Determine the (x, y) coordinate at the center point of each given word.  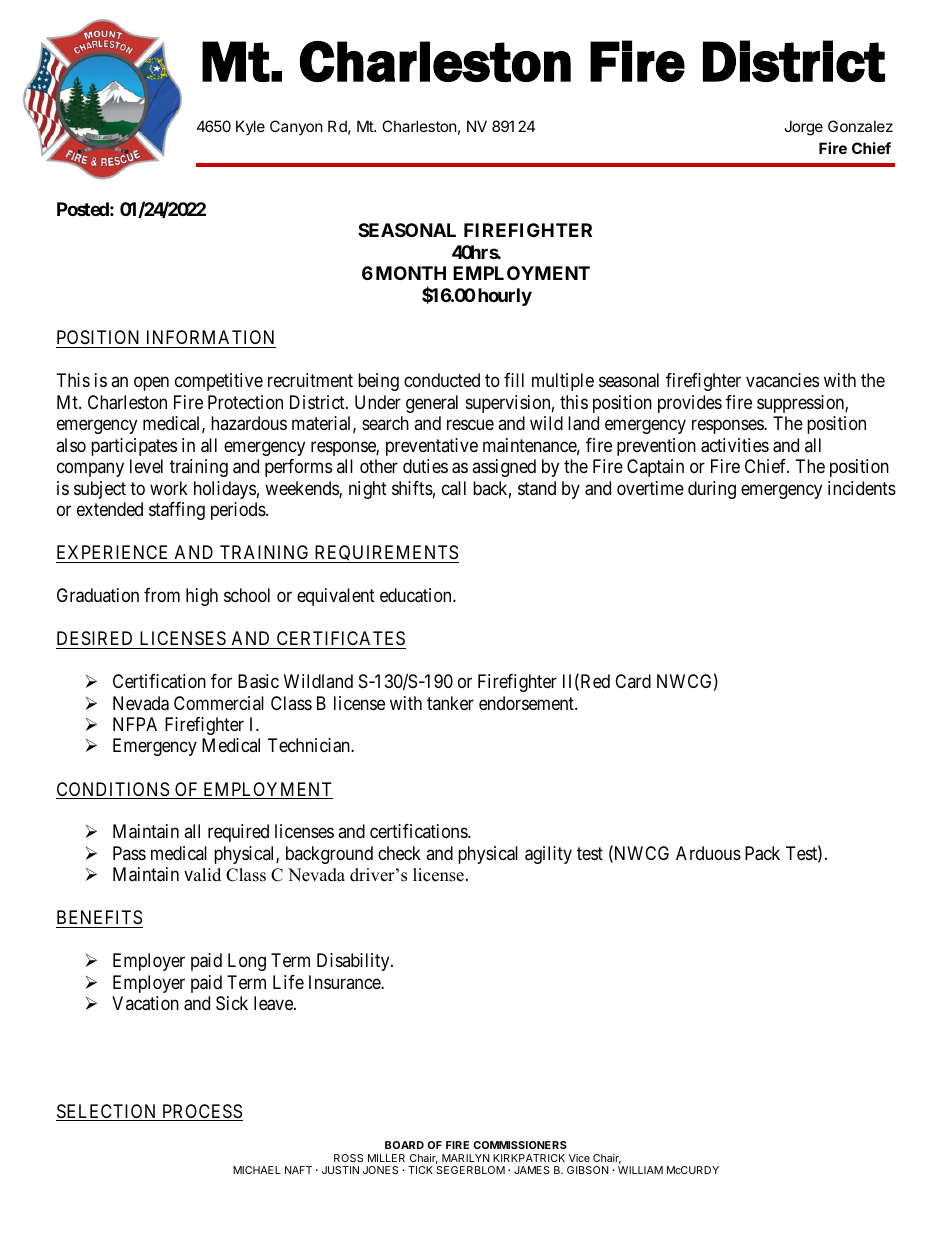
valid (202, 875)
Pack (762, 853)
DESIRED (94, 638)
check (399, 853)
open (151, 384)
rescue (470, 425)
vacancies (782, 380)
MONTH (411, 273)
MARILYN (466, 1158)
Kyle (250, 127)
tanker (450, 703)
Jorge (803, 128)
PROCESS (201, 1112)
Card (633, 681)
